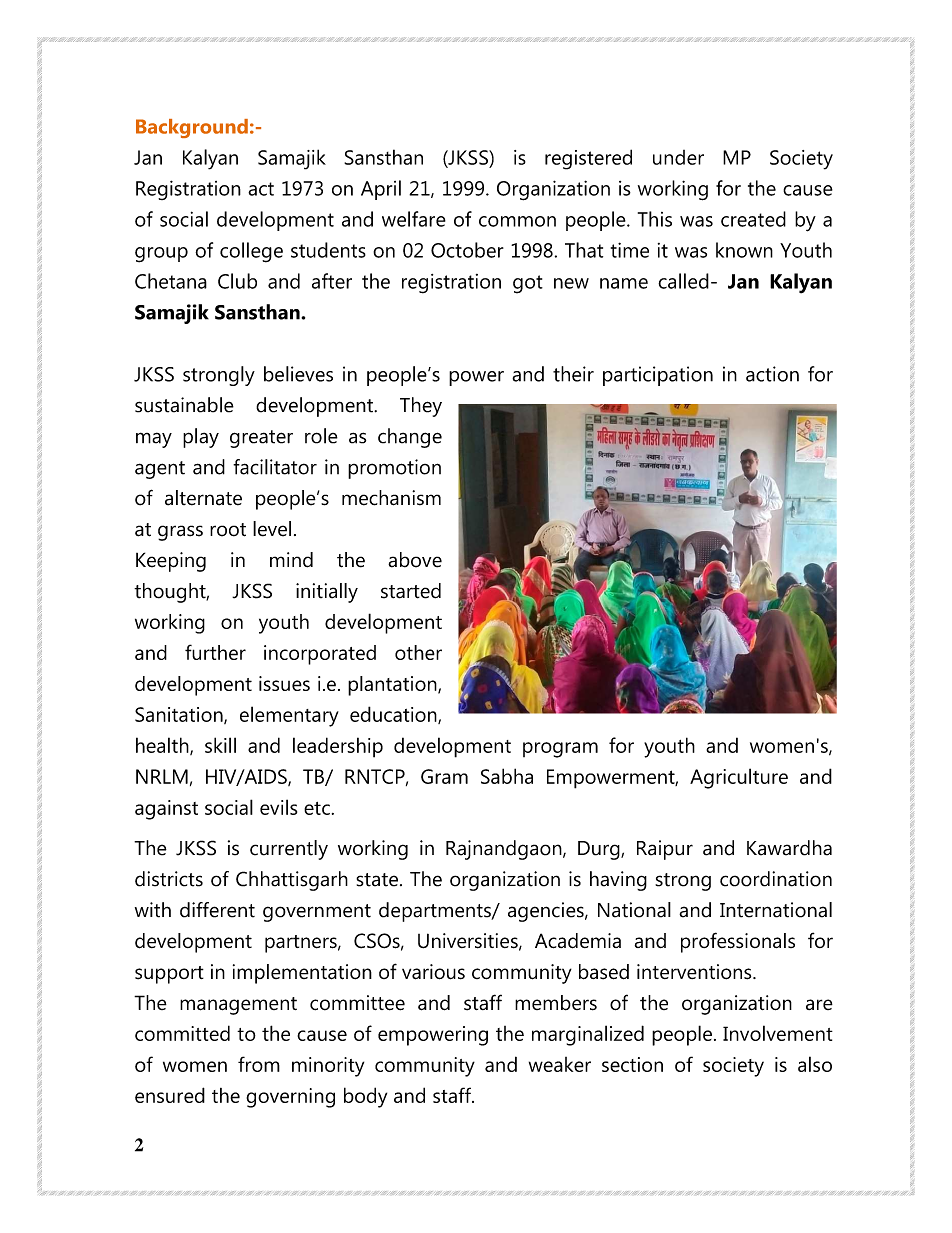 The height and width of the screenshot is (1233, 952). Describe the element at coordinates (251, 252) in the screenshot. I see `college` at that location.
